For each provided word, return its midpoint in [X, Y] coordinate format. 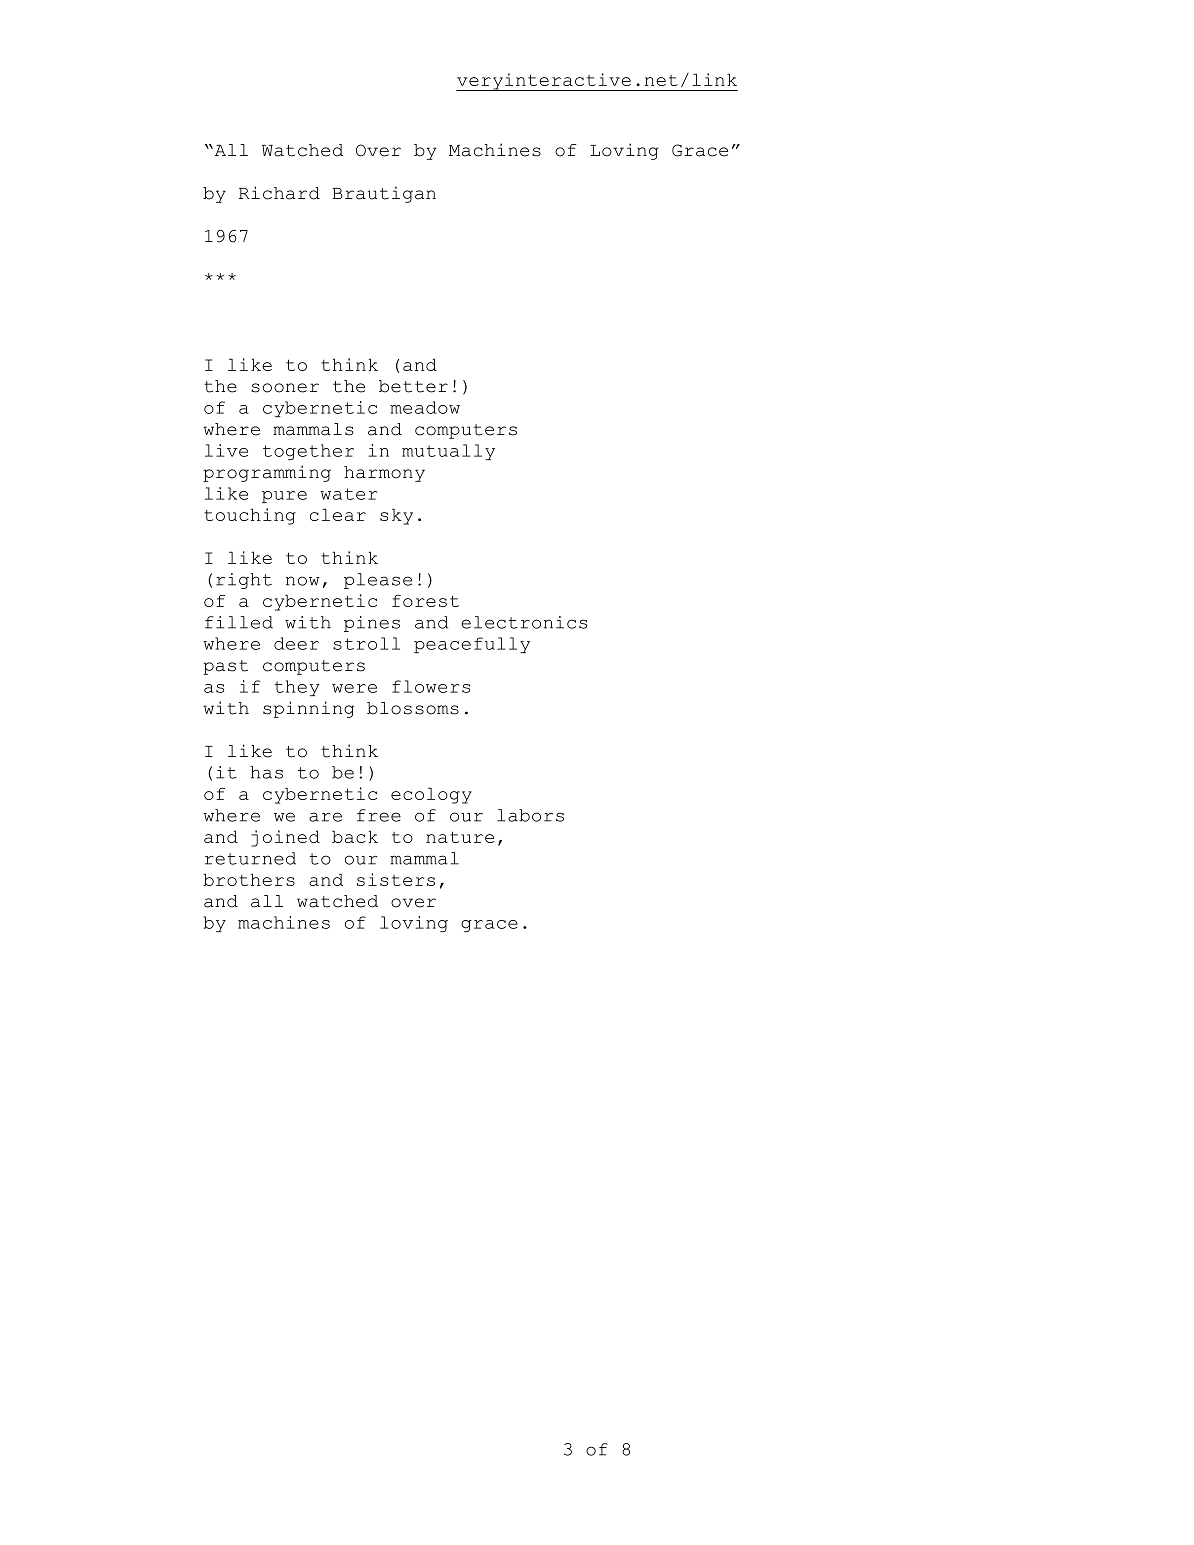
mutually [448, 452]
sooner [285, 388]
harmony [384, 474]
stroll [366, 643]
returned [250, 858]
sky [396, 516]
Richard [279, 193]
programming [267, 473]
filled [239, 622]
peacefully [472, 645]
